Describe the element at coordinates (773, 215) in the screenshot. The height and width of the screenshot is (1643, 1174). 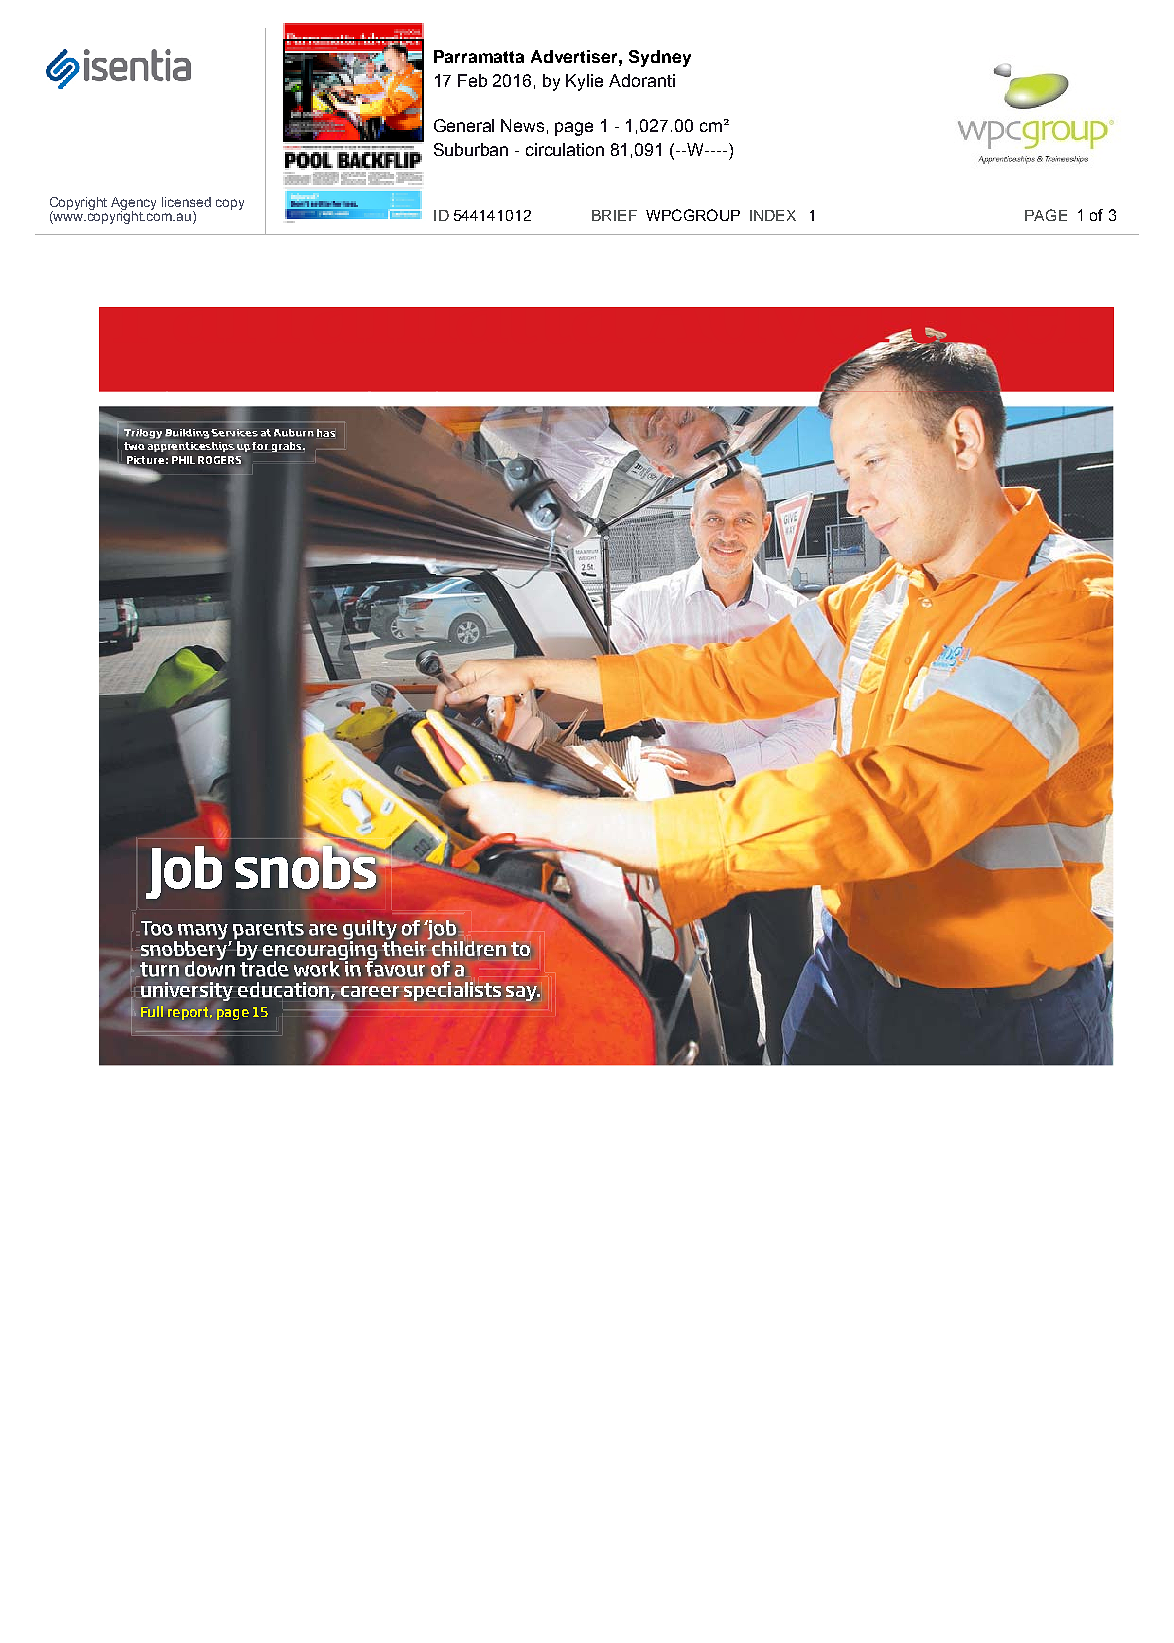
I see `INDEX` at that location.
